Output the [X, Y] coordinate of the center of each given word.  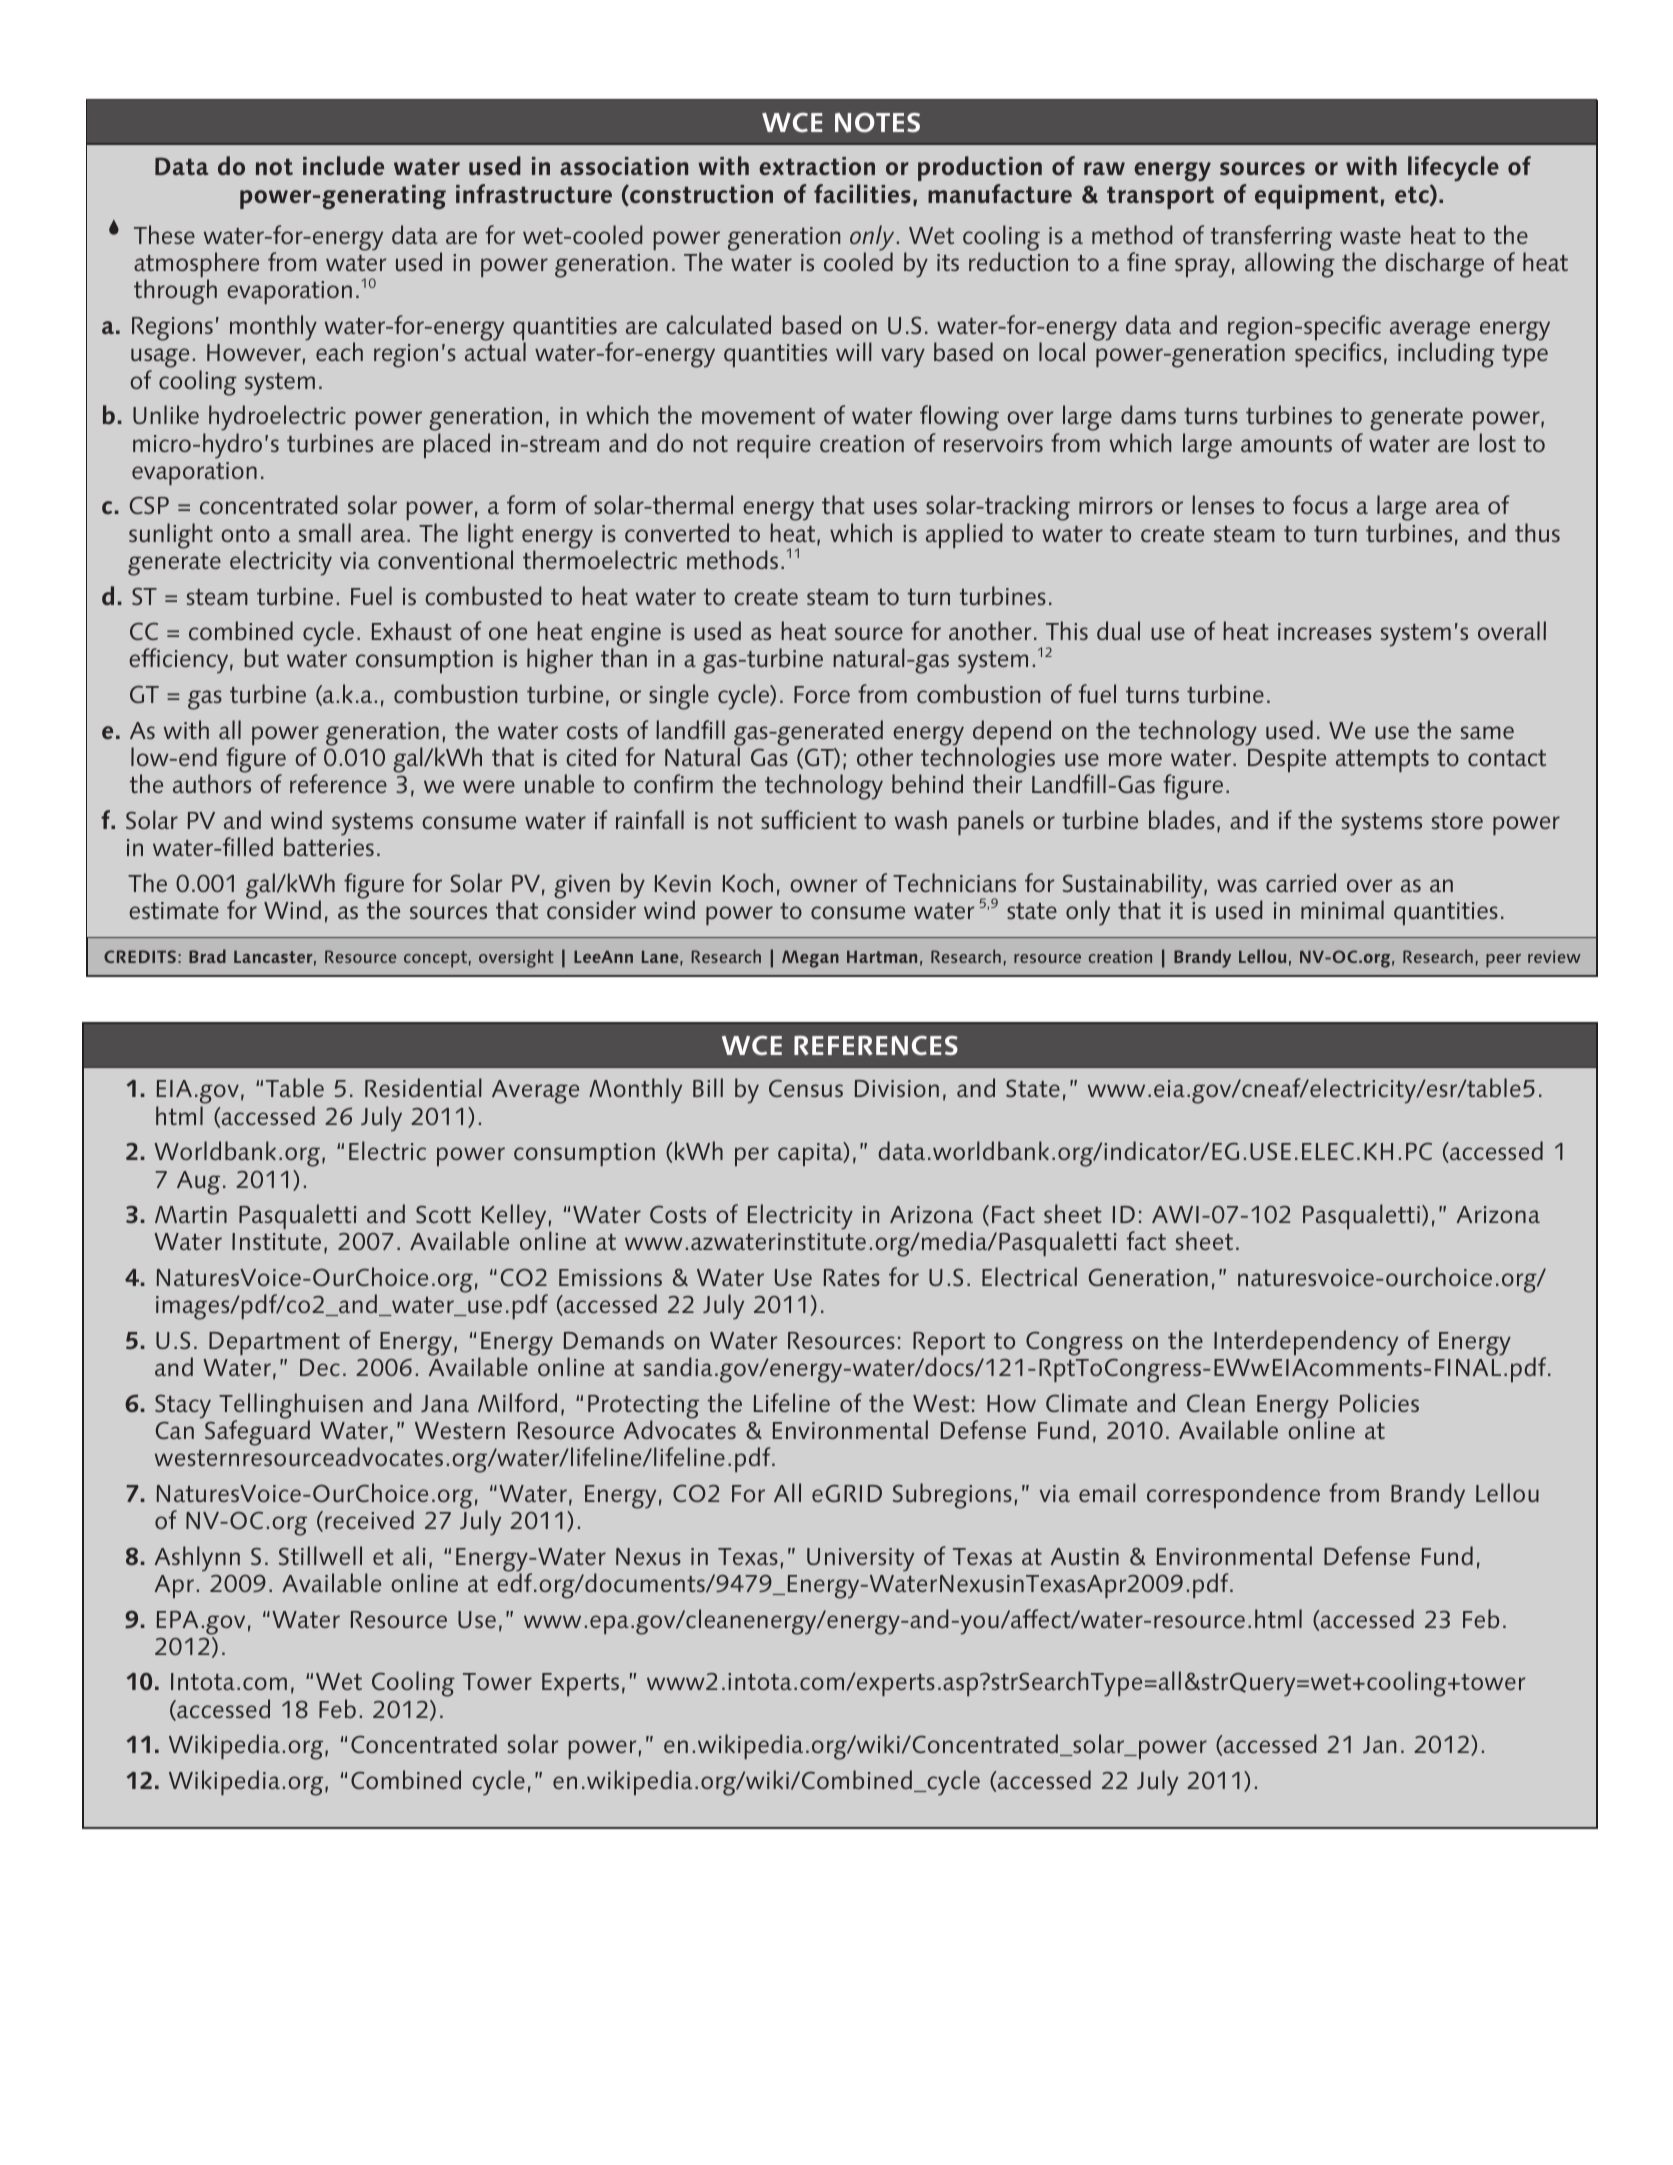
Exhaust [412, 630]
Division [897, 1088]
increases [1325, 631]
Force [822, 694]
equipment [1317, 197]
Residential [423, 1087]
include [343, 165]
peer [1503, 961]
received [369, 1519]
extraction [817, 166]
